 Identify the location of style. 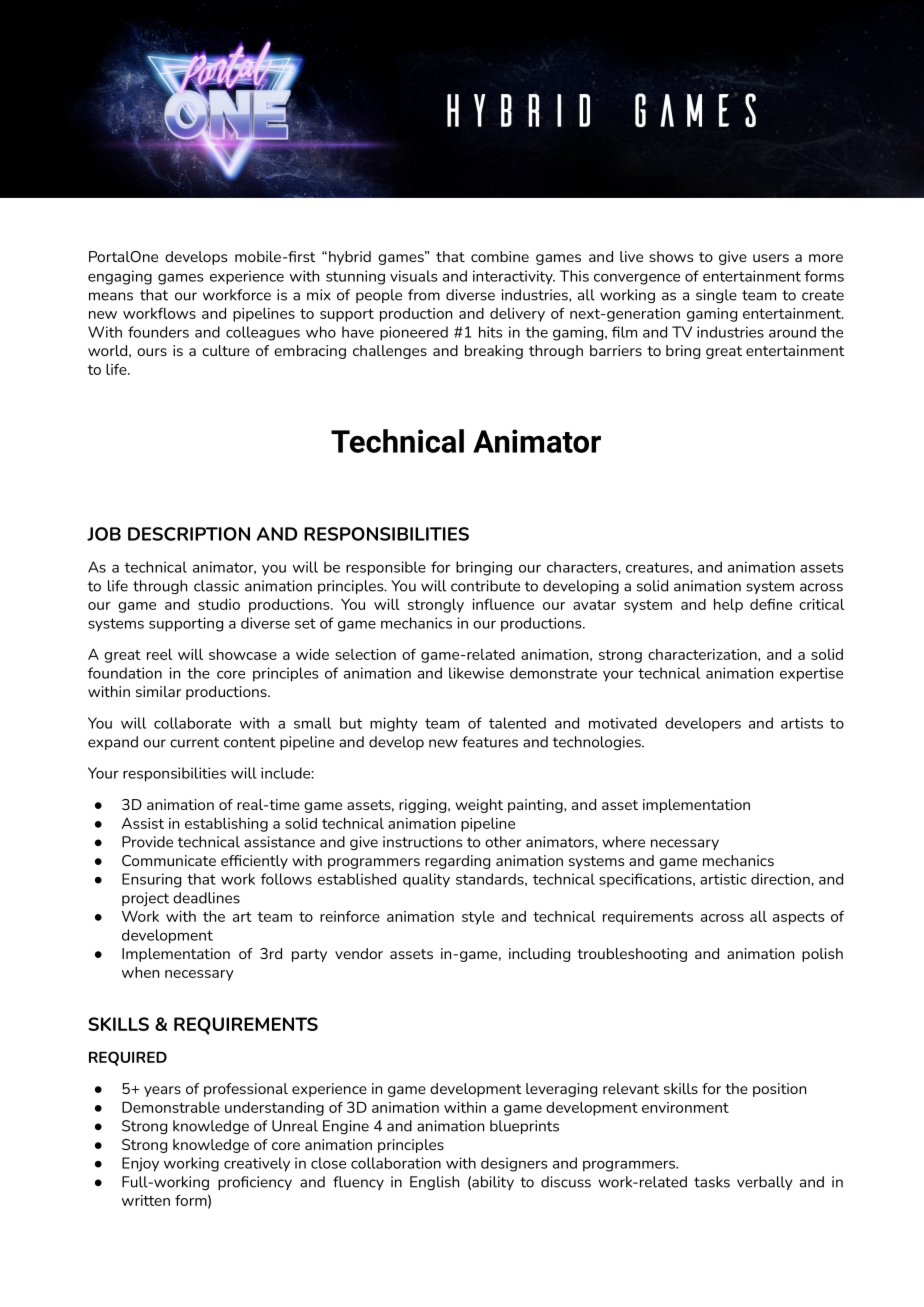
(478, 918).
